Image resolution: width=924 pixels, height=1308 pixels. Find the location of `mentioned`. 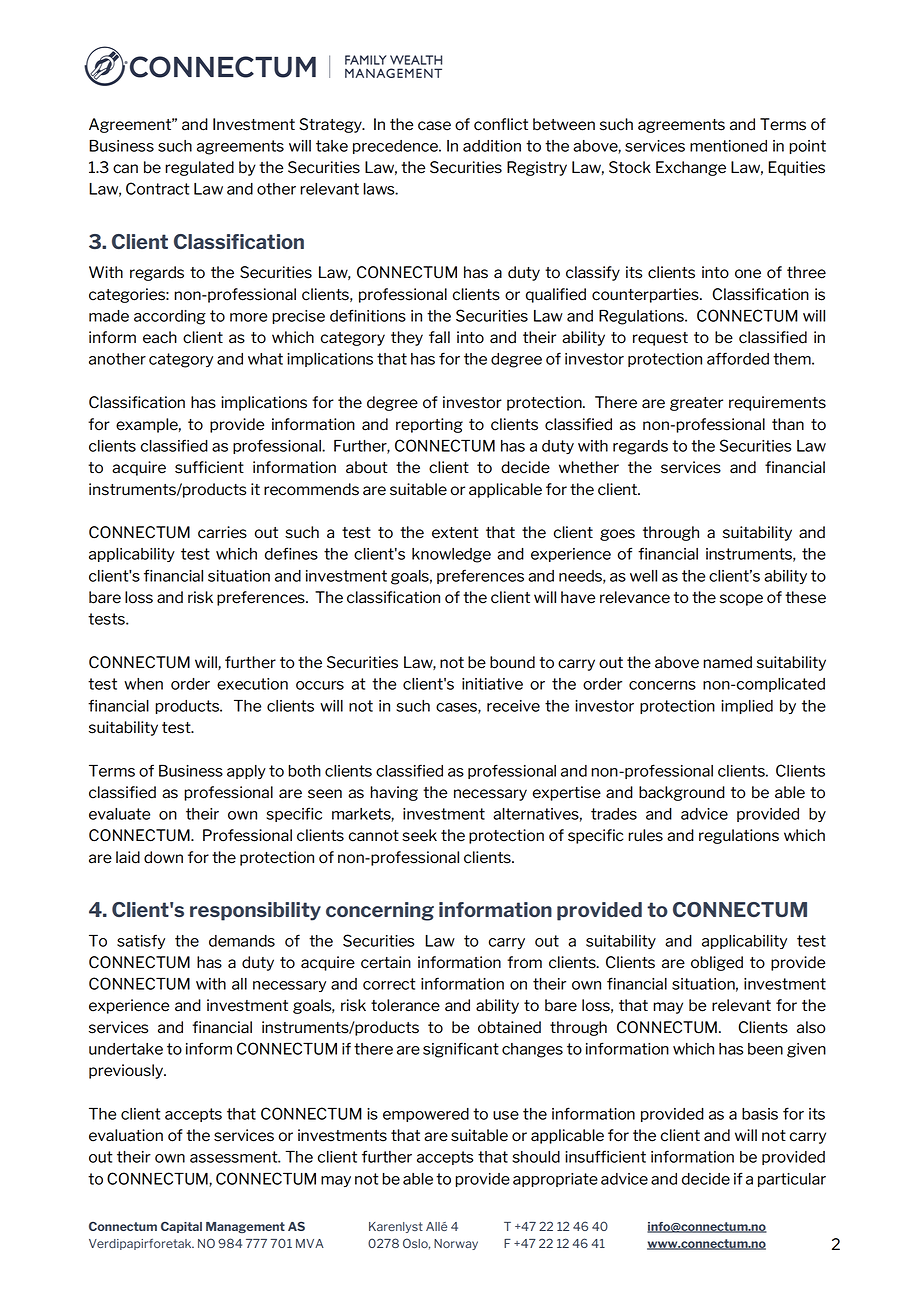

mentioned is located at coordinates (728, 146).
